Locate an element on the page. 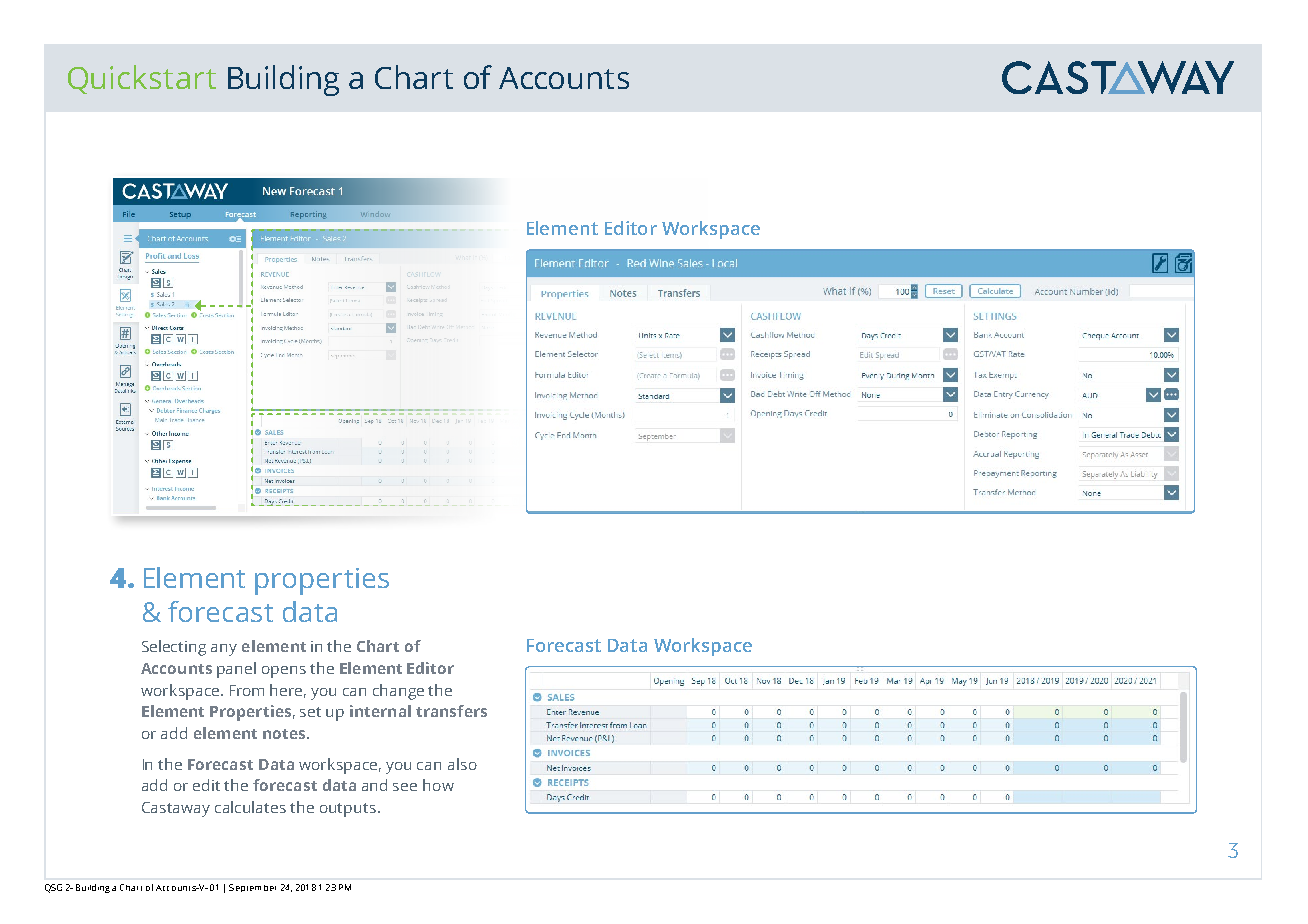  From is located at coordinates (247, 690).
